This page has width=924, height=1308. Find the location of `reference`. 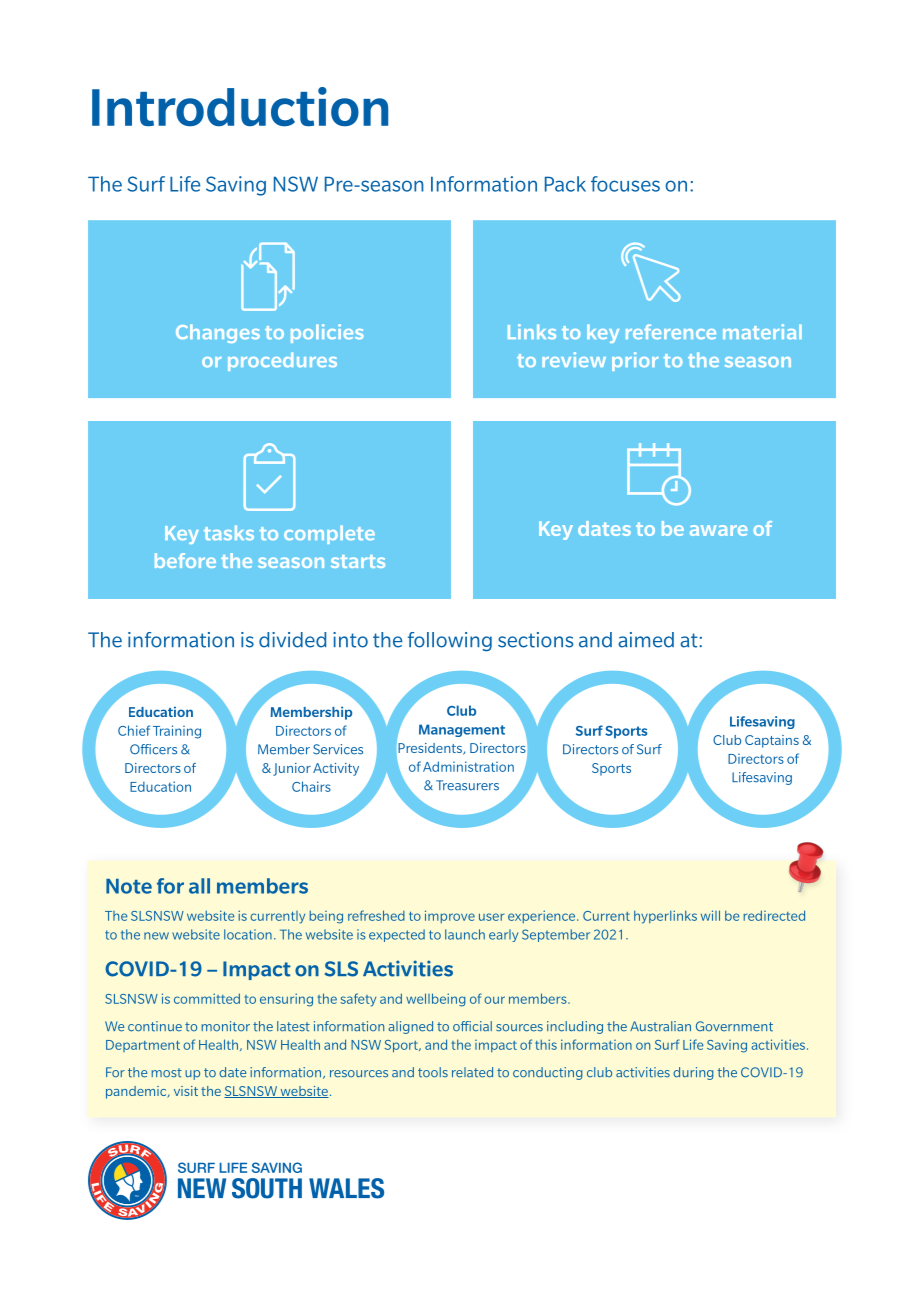

reference is located at coordinates (671, 331).
